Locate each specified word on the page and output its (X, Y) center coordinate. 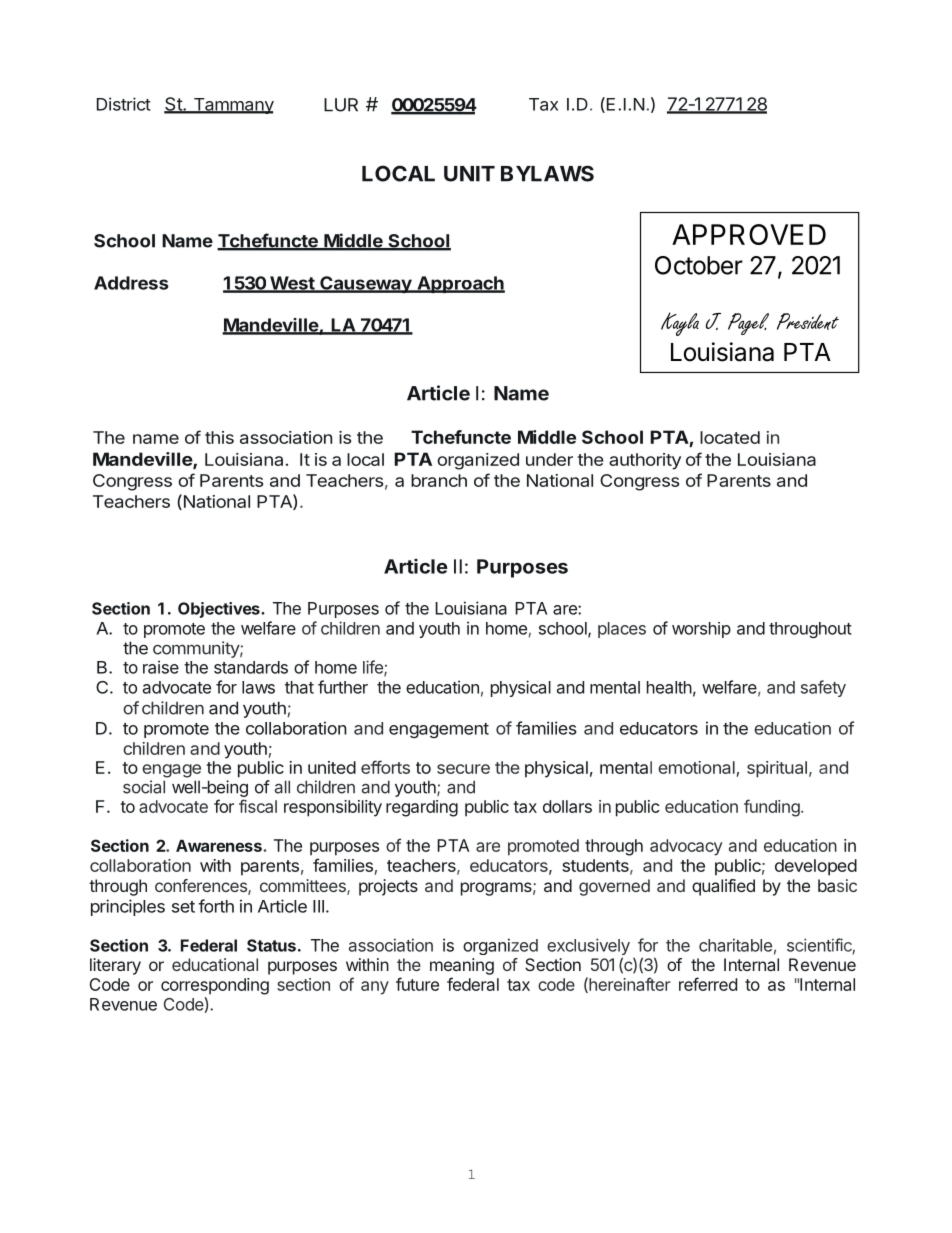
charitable (735, 945)
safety (823, 688)
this (219, 437)
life (374, 668)
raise (161, 667)
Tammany (232, 106)
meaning (462, 966)
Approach (460, 284)
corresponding (215, 986)
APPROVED (749, 234)
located (730, 437)
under (549, 459)
